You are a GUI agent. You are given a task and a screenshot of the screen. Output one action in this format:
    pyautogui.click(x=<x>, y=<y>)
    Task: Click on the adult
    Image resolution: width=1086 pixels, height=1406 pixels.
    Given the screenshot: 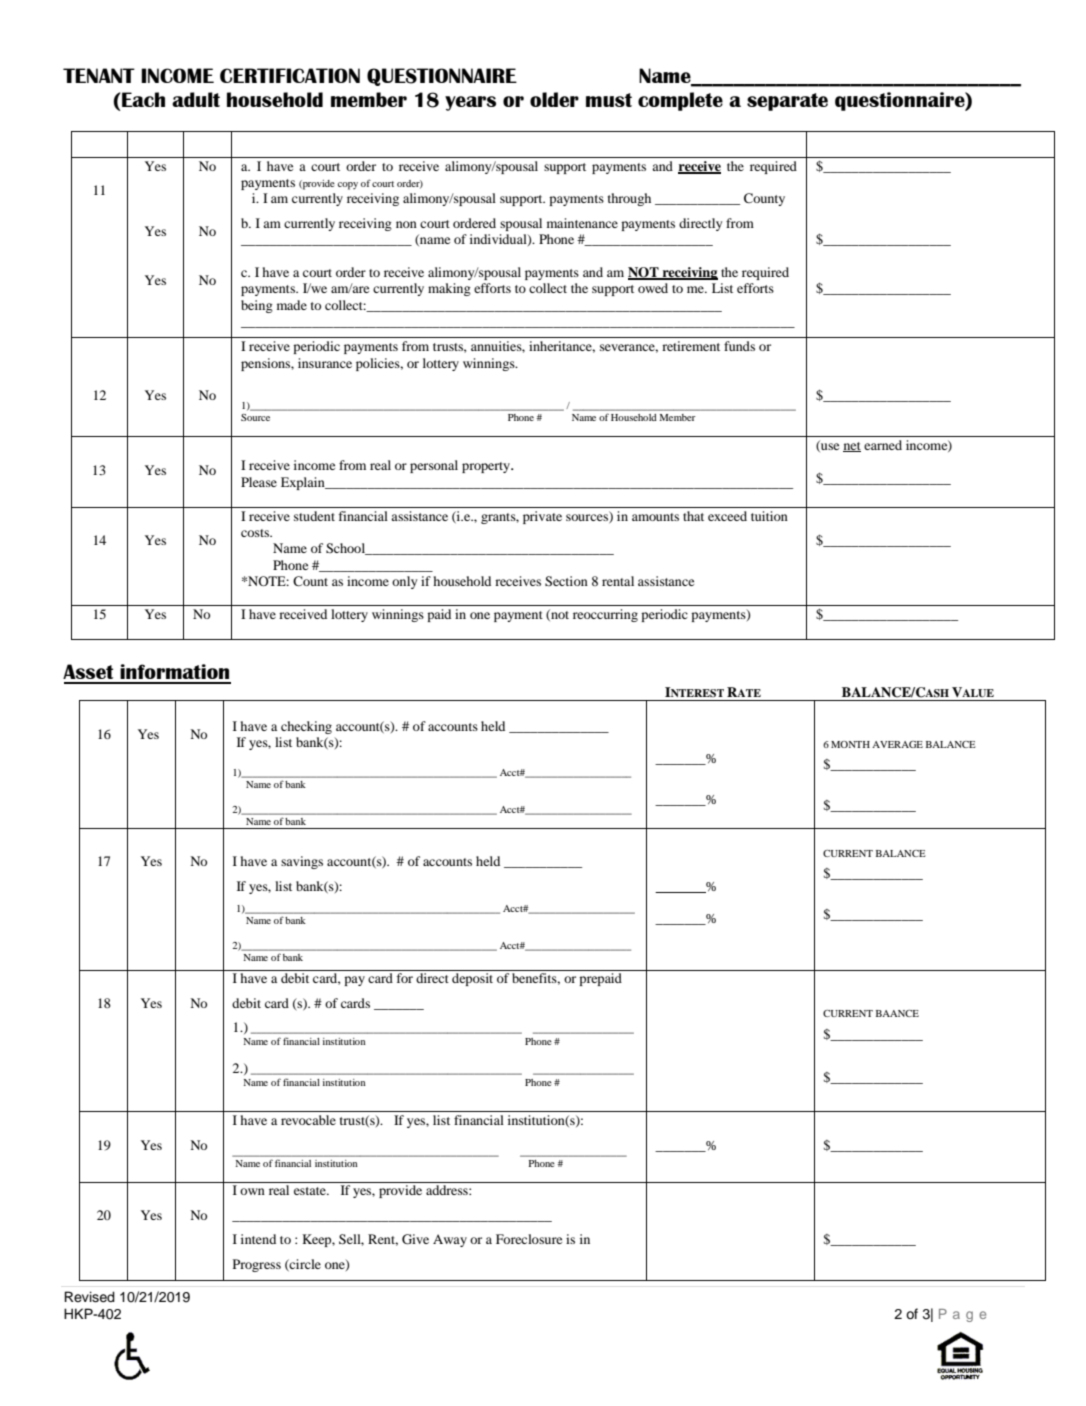 What is the action you would take?
    pyautogui.click(x=196, y=99)
